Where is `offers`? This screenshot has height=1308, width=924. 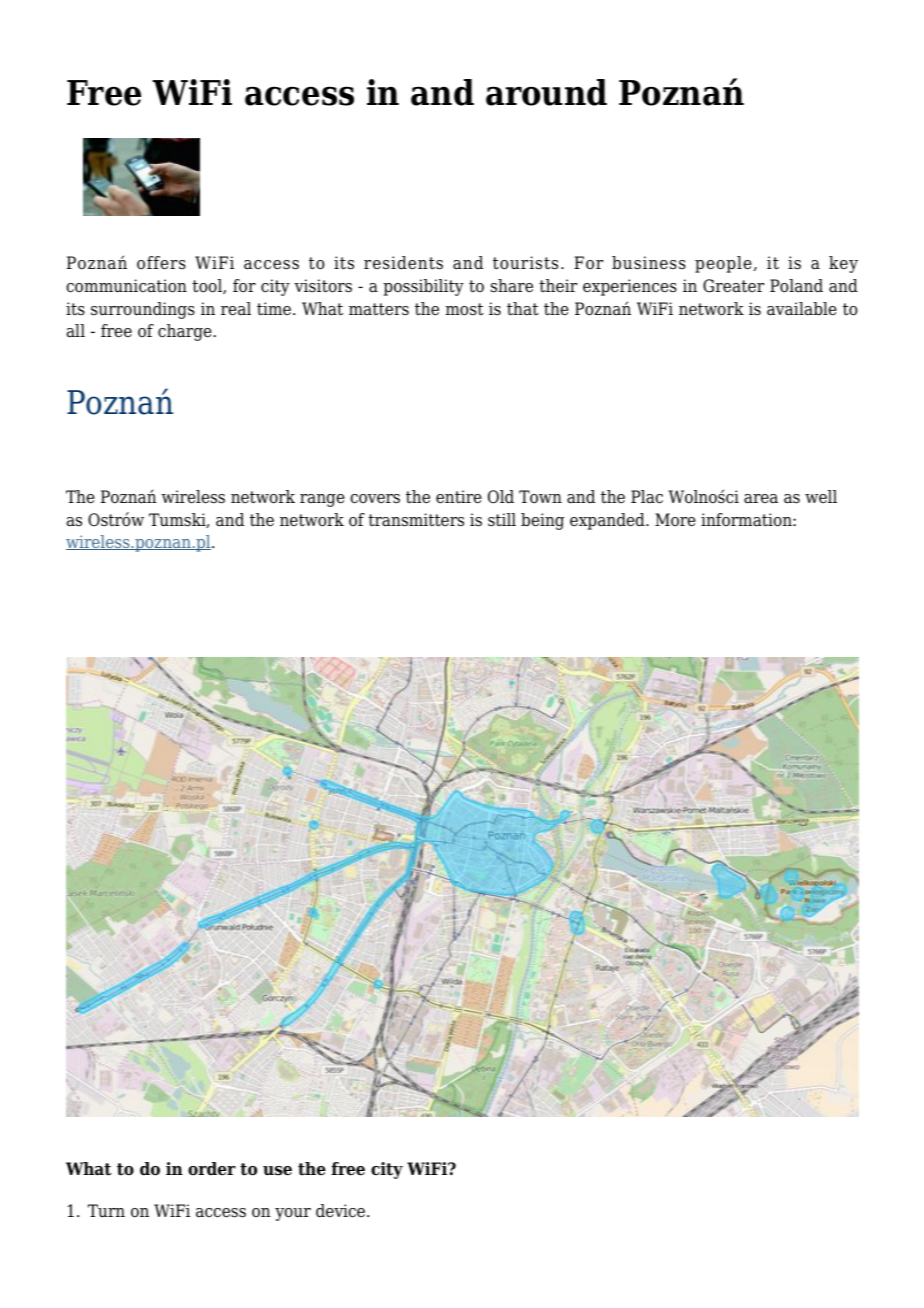 offers is located at coordinates (161, 263).
